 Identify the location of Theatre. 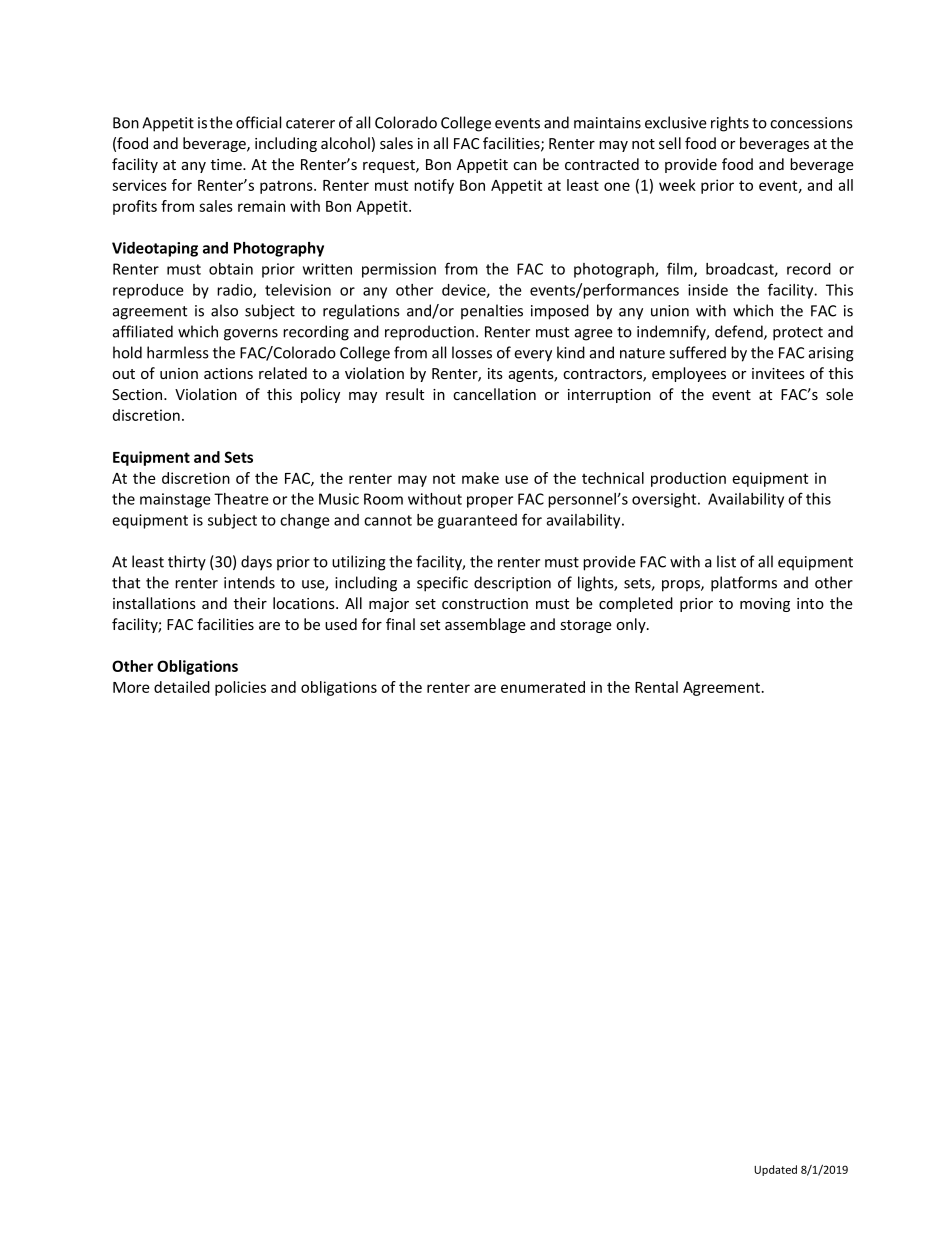
(241, 499).
